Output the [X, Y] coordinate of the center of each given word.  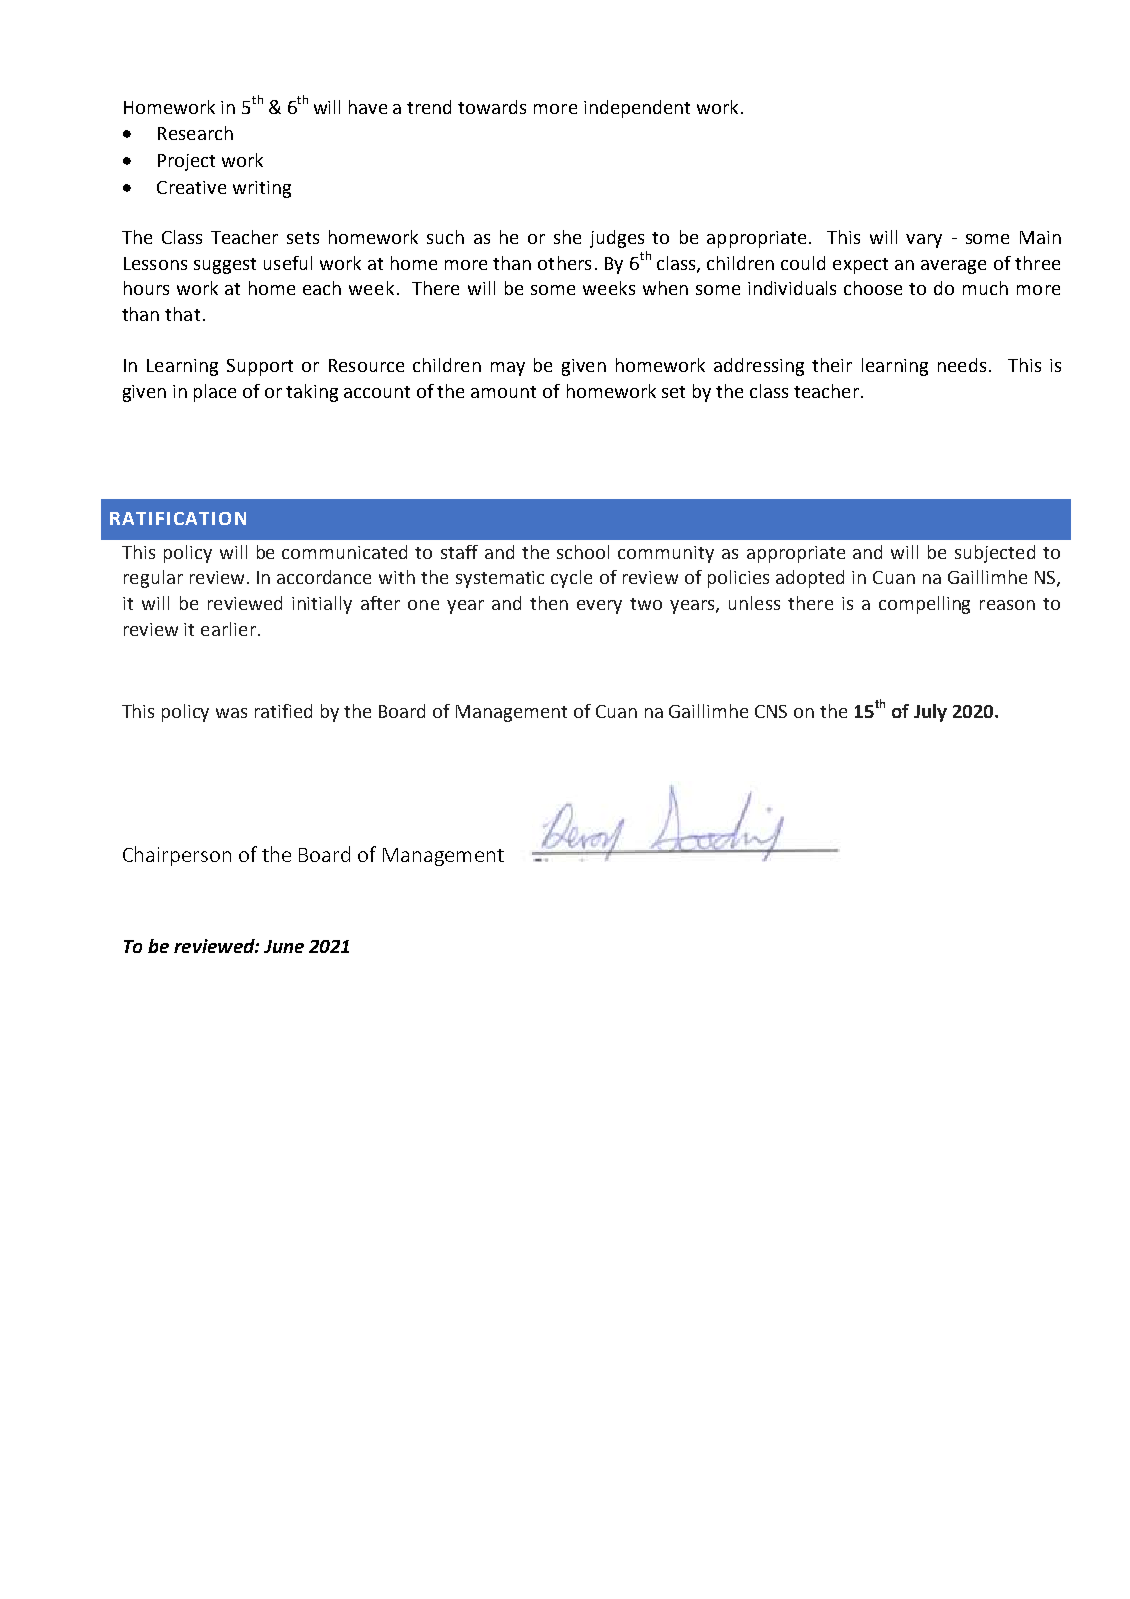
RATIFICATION [178, 518]
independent [637, 109]
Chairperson [177, 856]
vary [924, 241]
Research [195, 133]
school [583, 552]
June [284, 946]
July [930, 713]
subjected [995, 554]
